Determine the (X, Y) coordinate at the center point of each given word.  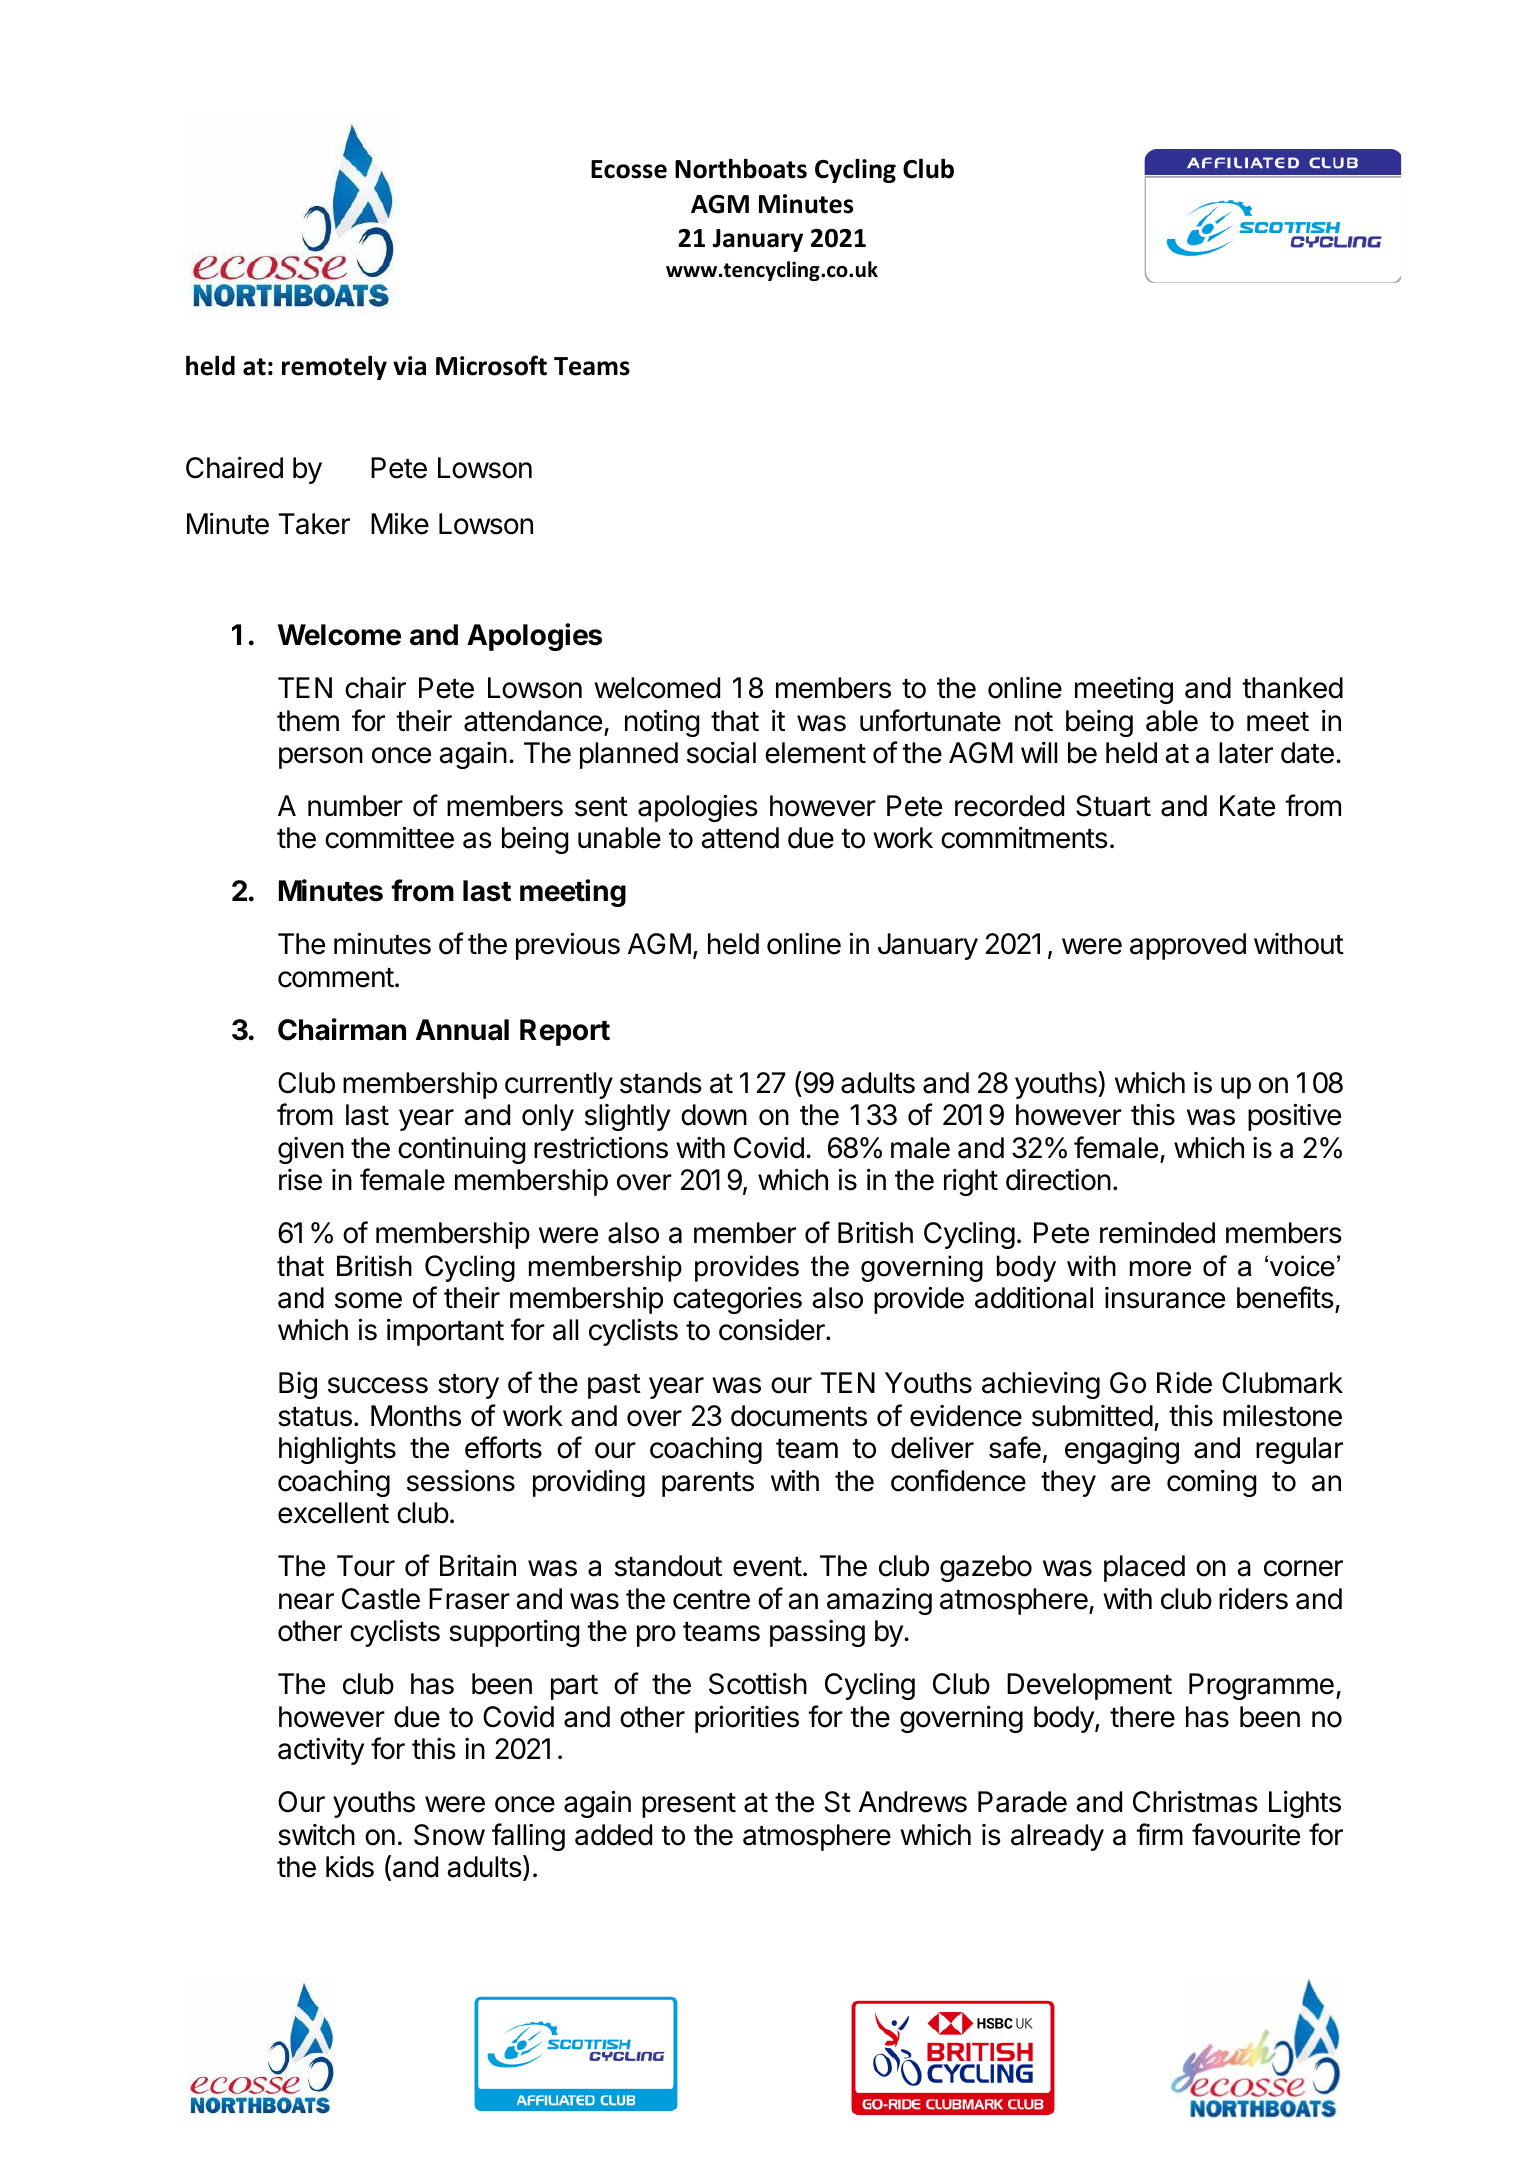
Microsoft (491, 365)
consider (773, 1330)
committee (389, 837)
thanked (1292, 688)
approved (1188, 946)
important (445, 1332)
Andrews (913, 1802)
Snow (449, 1835)
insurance (1165, 1298)
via (409, 366)
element (815, 753)
